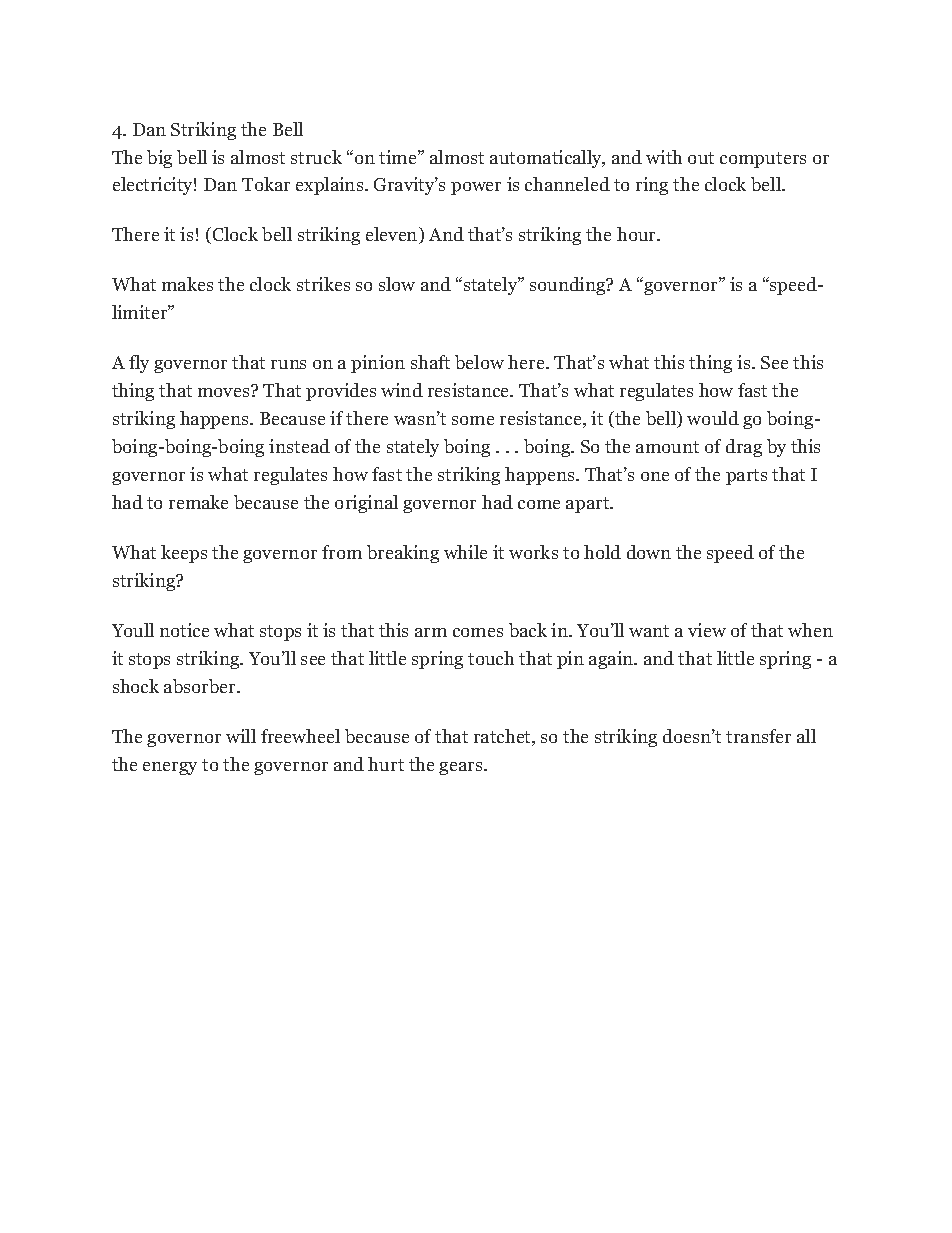  Describe the element at coordinates (159, 159) in the screenshot. I see `big` at that location.
